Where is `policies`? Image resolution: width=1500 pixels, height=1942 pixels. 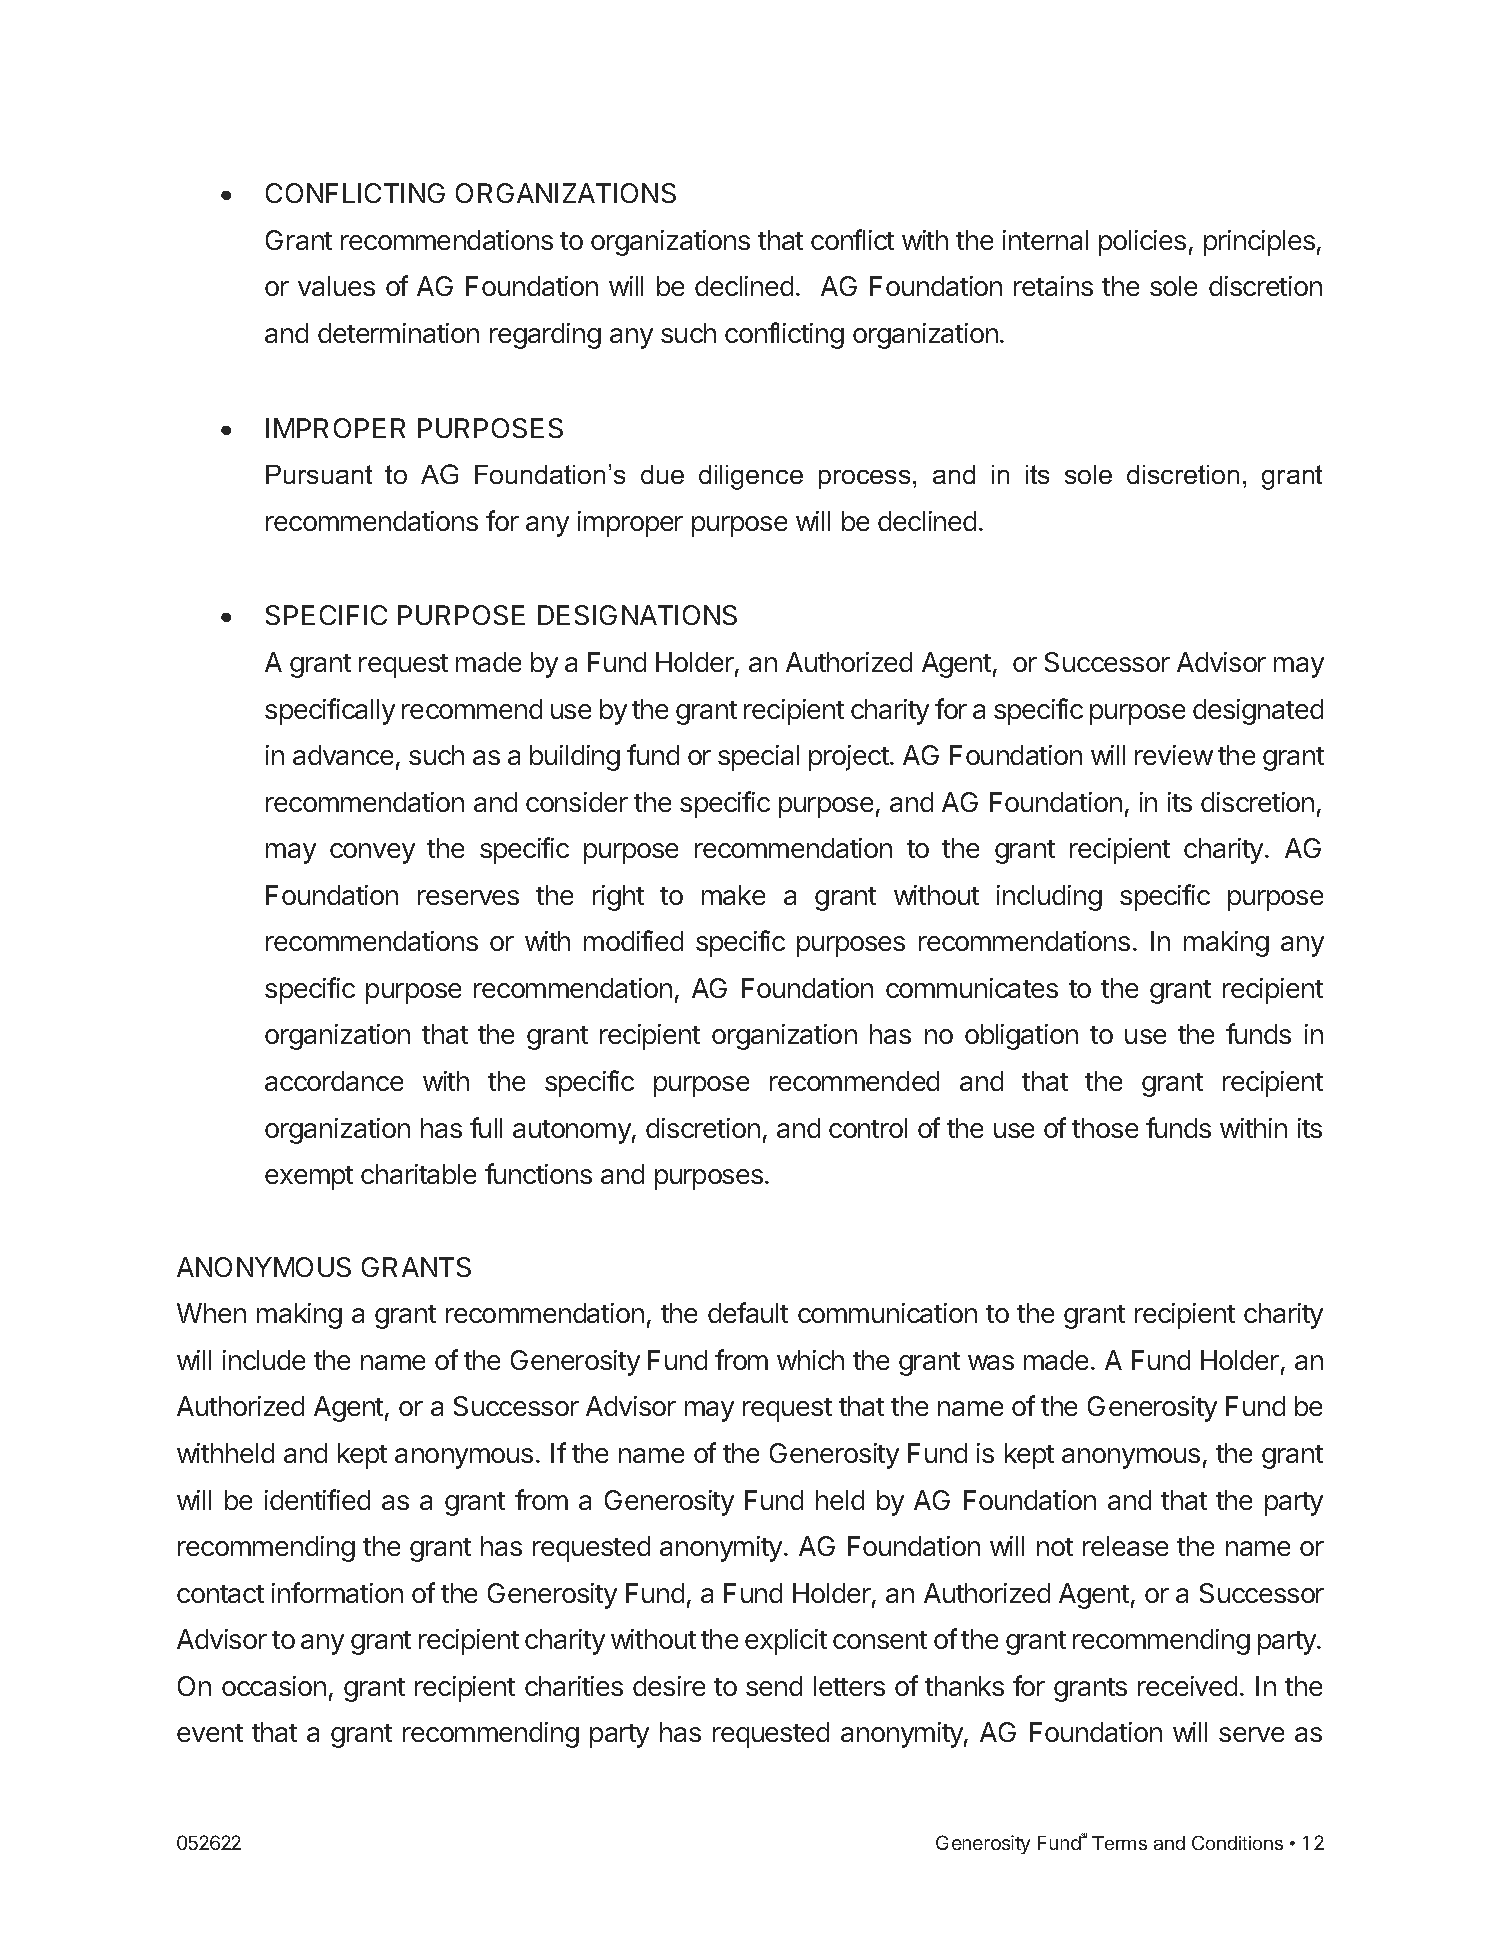
policies is located at coordinates (1142, 243).
